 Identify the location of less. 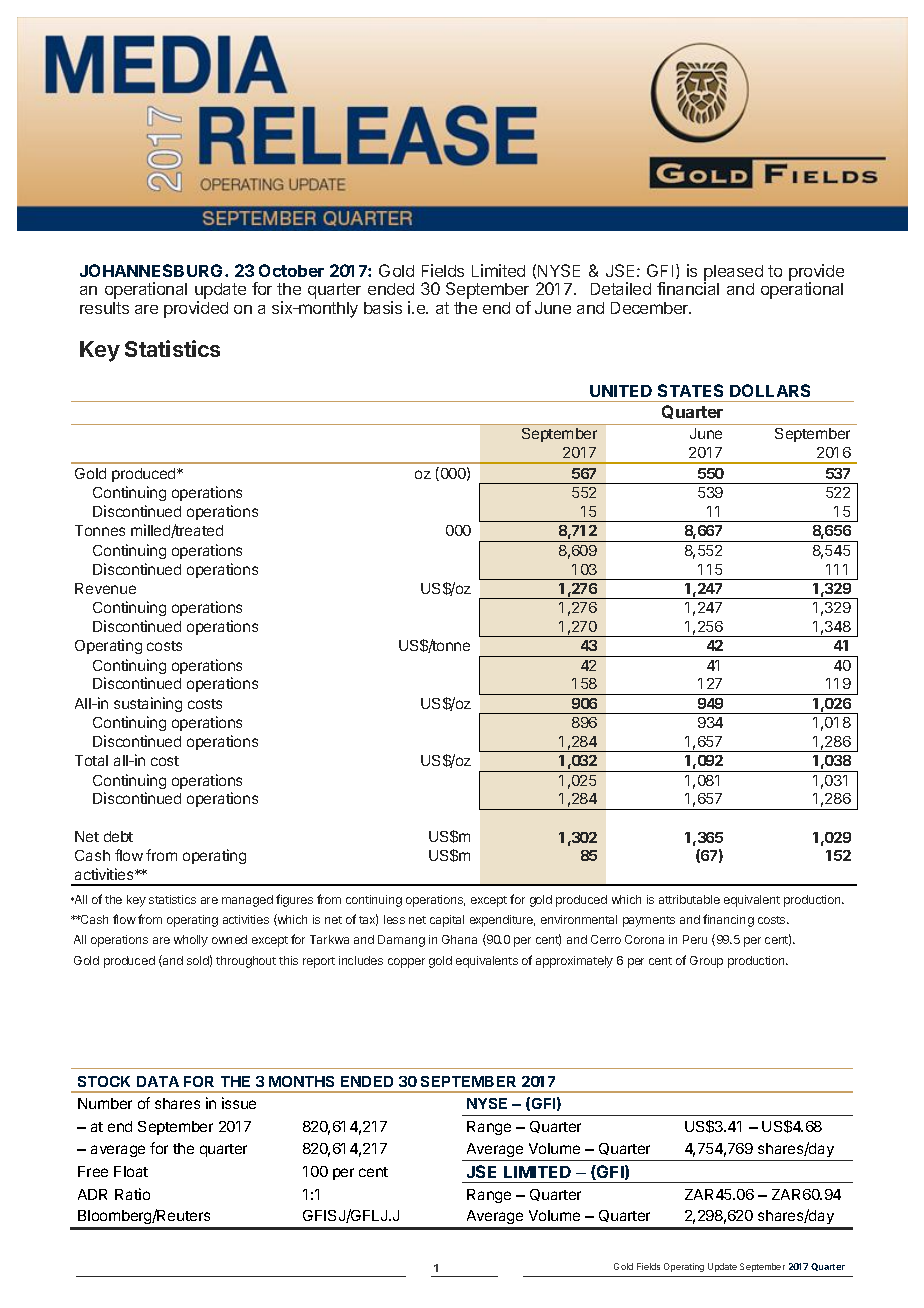
(394, 919).
